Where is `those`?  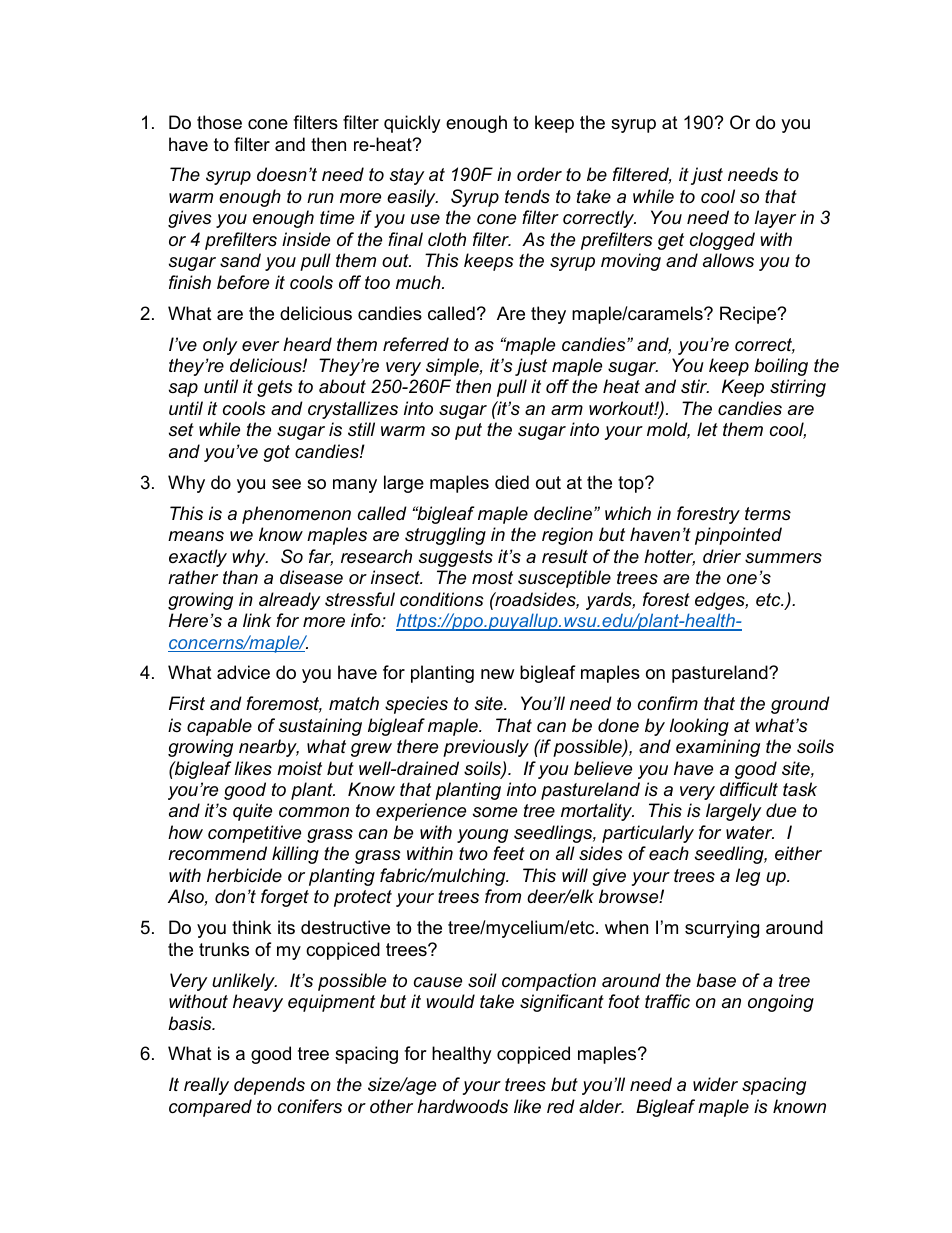 those is located at coordinates (219, 122).
